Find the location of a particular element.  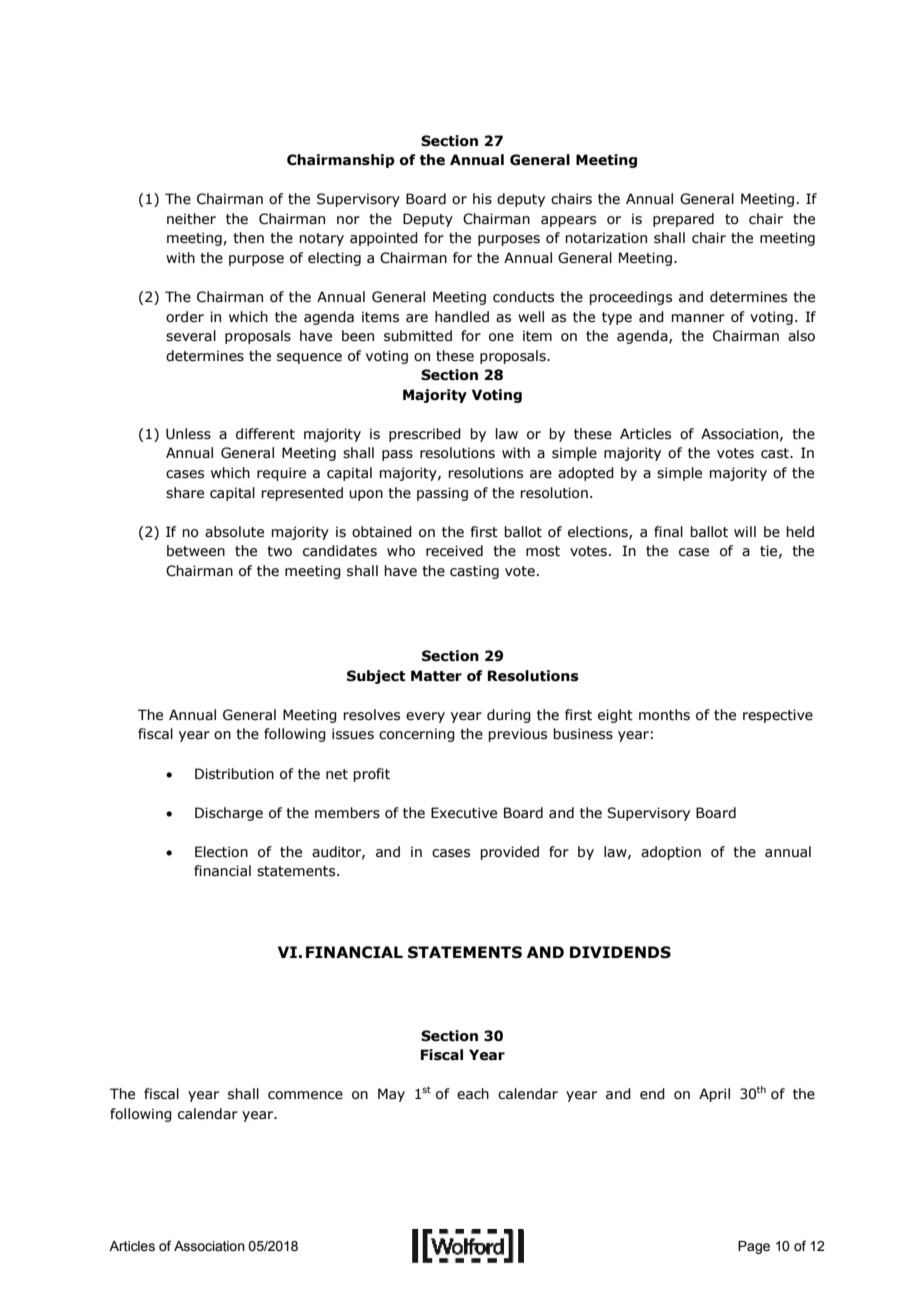

his is located at coordinates (482, 199).
